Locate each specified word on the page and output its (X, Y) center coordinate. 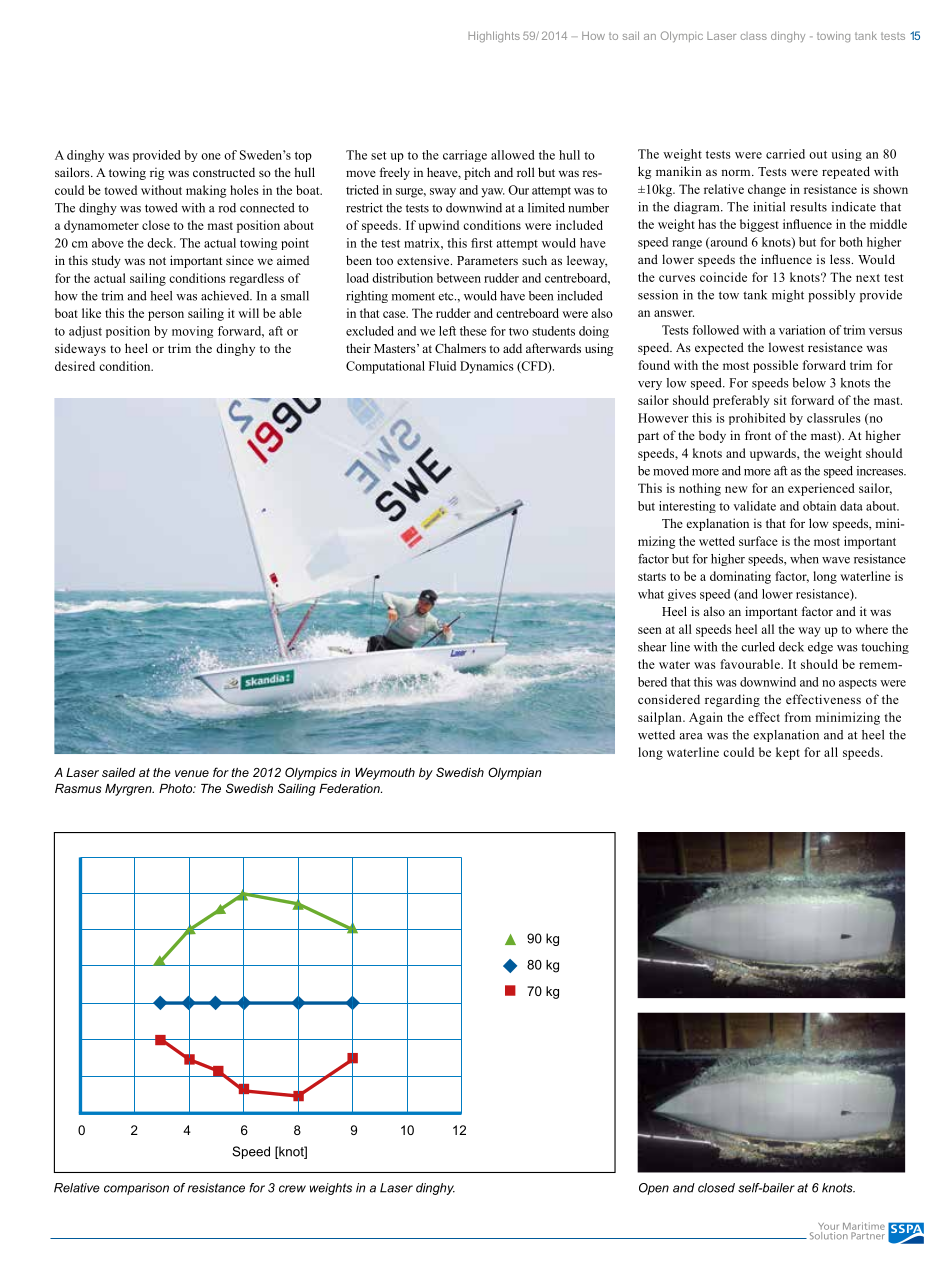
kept (788, 753)
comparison (136, 1189)
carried (785, 154)
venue (192, 773)
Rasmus (78, 788)
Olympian (514, 773)
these (473, 331)
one (211, 156)
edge (820, 648)
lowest (786, 347)
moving (192, 332)
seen (650, 630)
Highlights (494, 37)
